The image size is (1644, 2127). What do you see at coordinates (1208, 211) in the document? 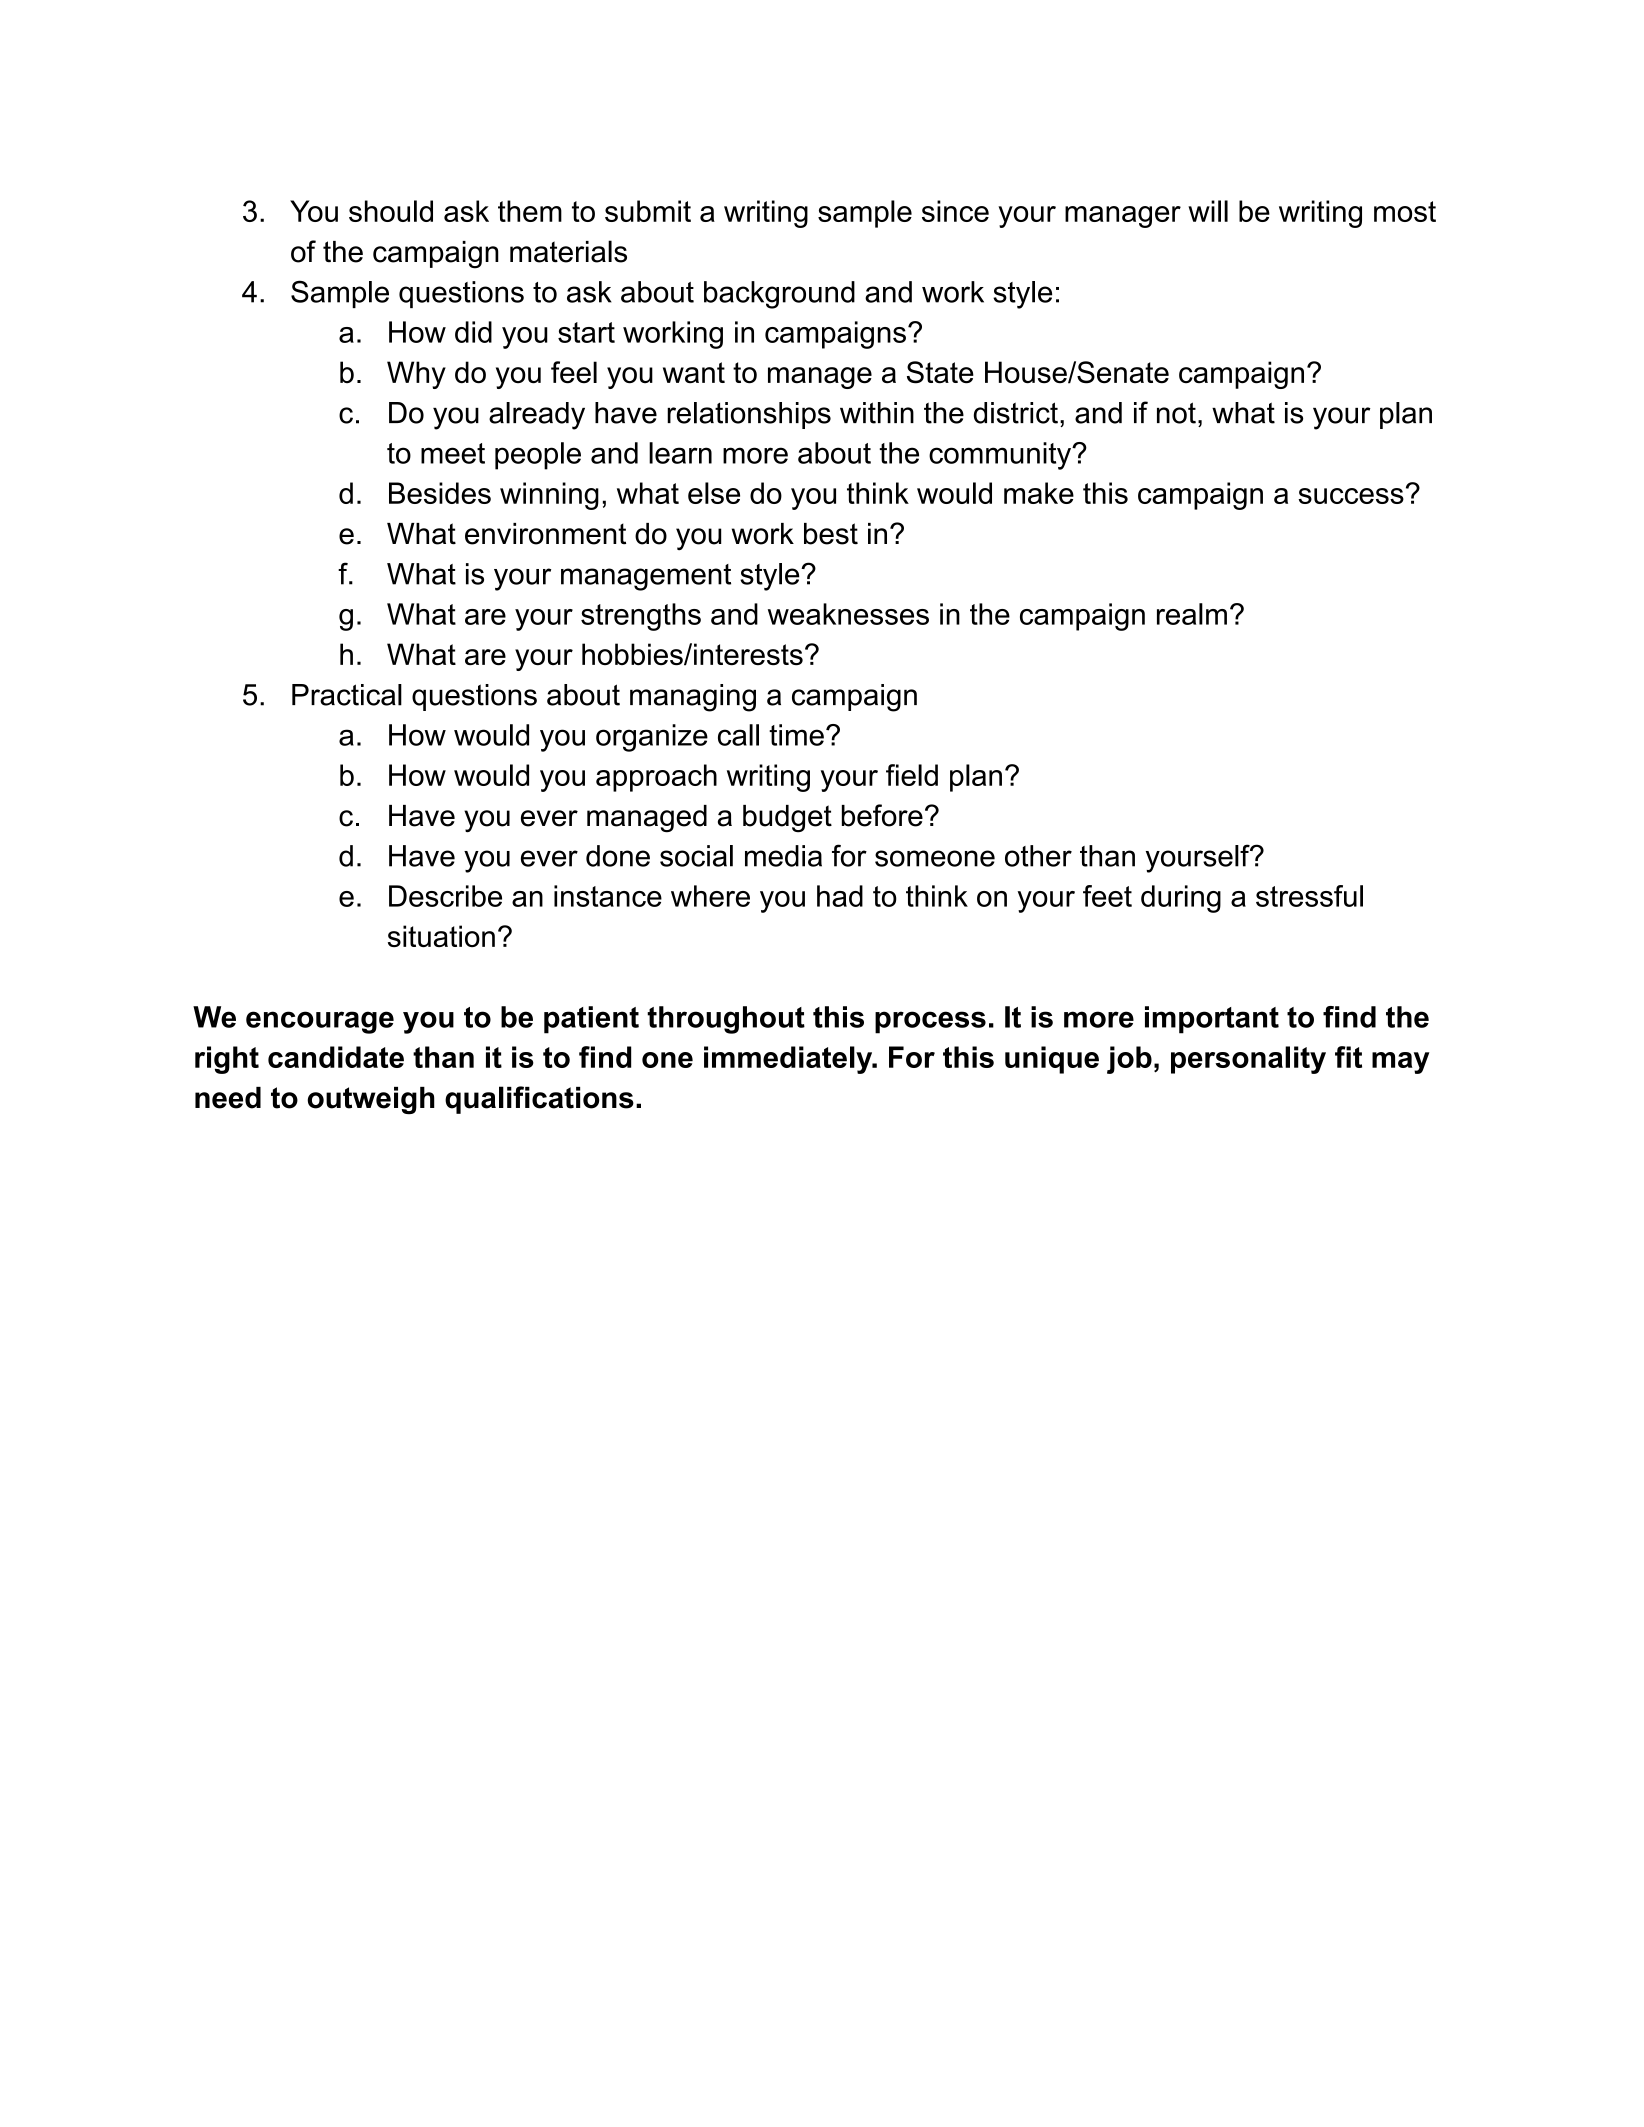
I see `will` at bounding box center [1208, 211].
